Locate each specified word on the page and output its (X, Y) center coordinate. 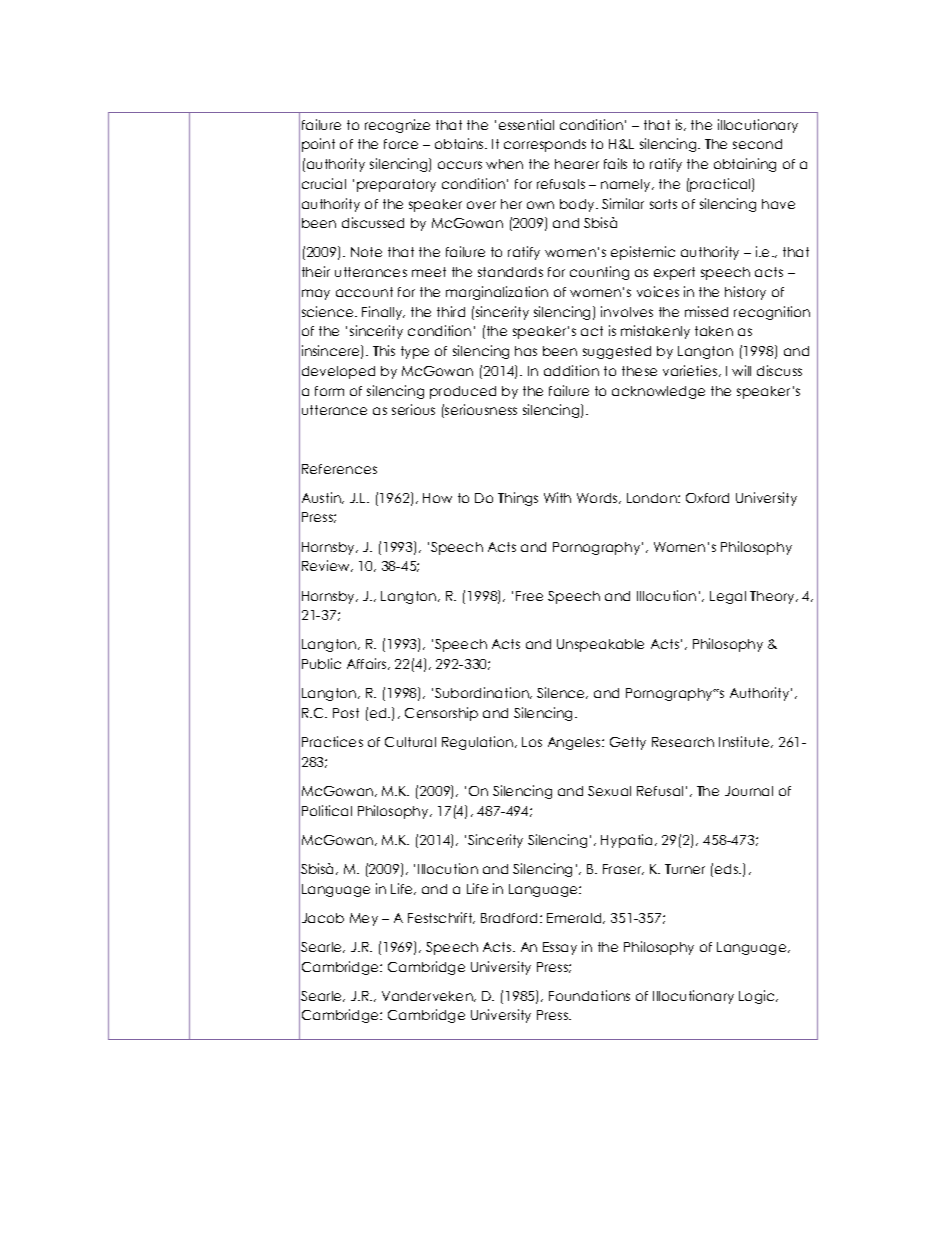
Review (327, 566)
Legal (728, 597)
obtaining (745, 165)
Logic (758, 997)
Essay (560, 948)
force (401, 144)
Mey (364, 919)
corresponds (545, 145)
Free (529, 596)
